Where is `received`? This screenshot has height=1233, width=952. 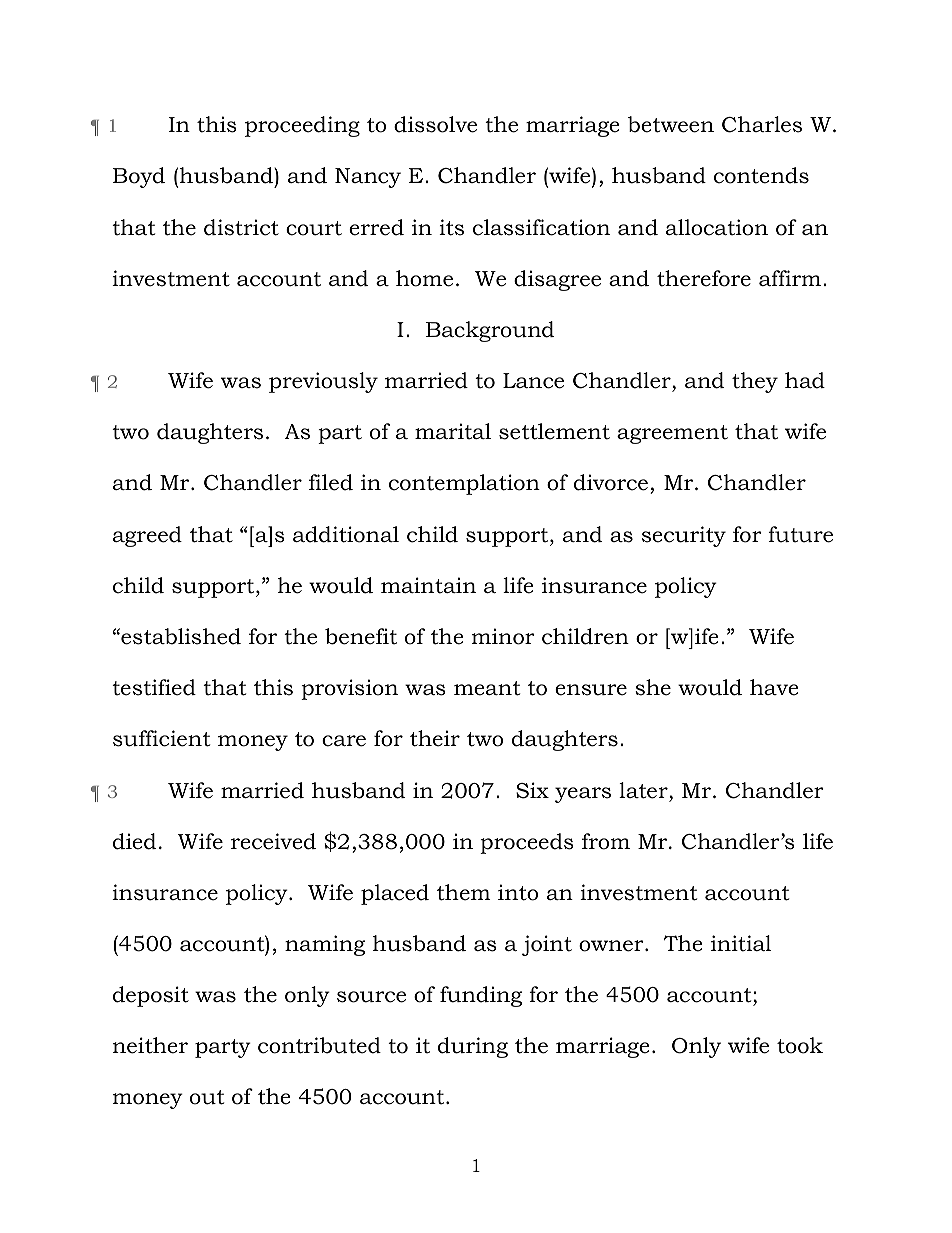
received is located at coordinates (273, 841).
